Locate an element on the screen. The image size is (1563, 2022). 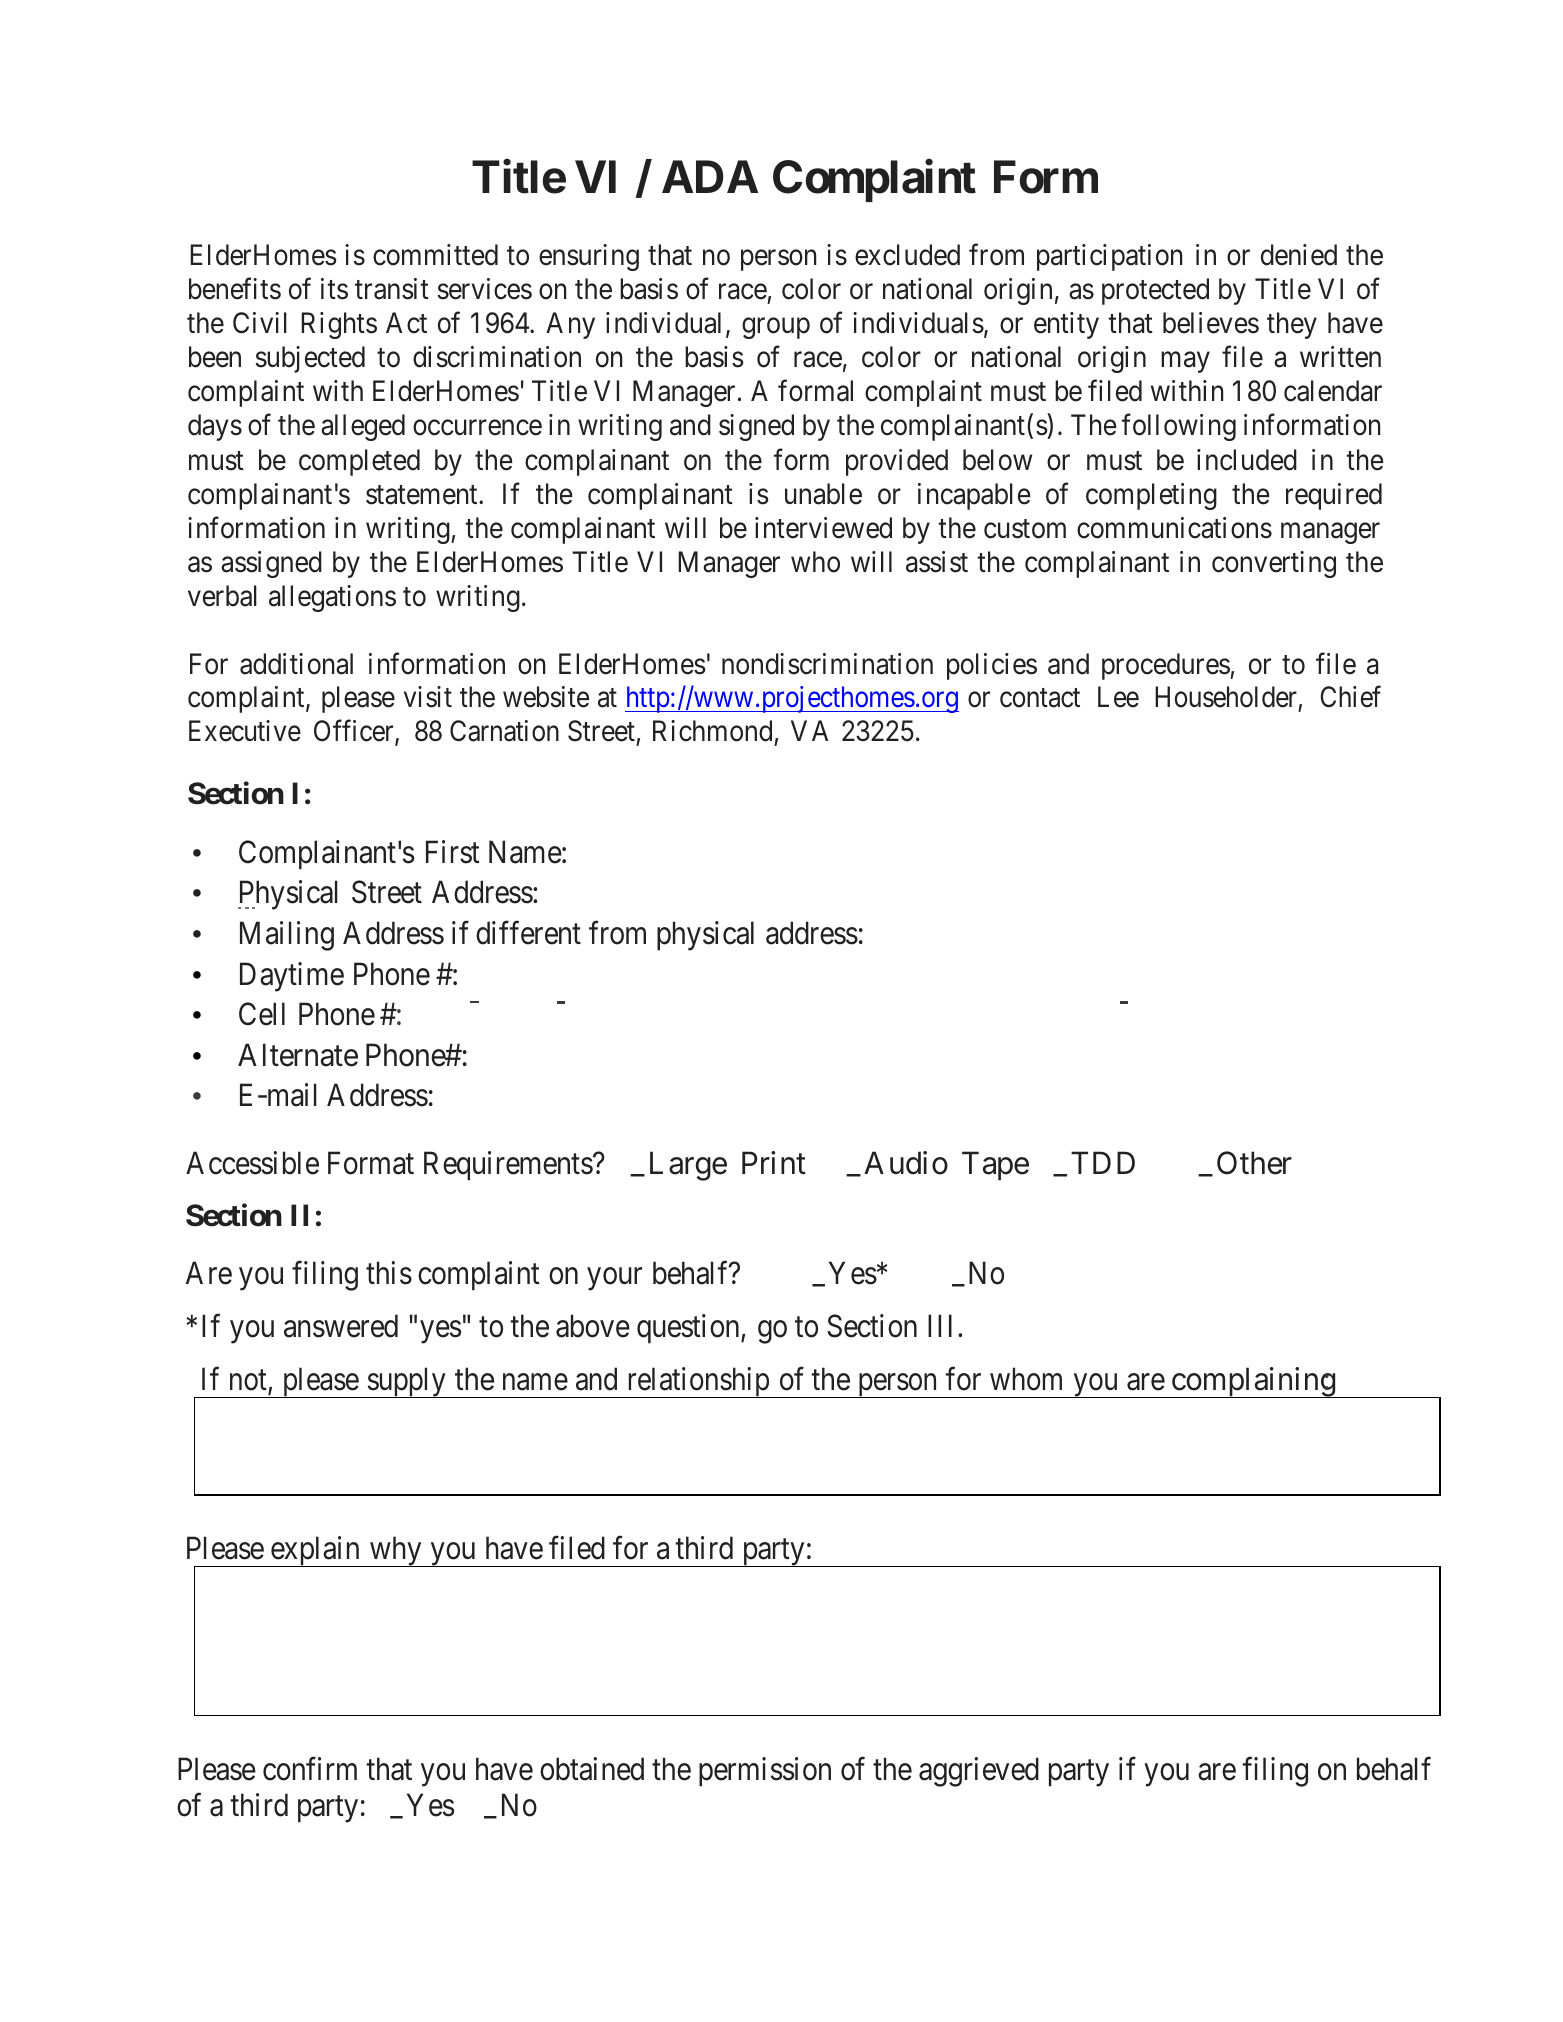
Tape is located at coordinates (995, 1166).
